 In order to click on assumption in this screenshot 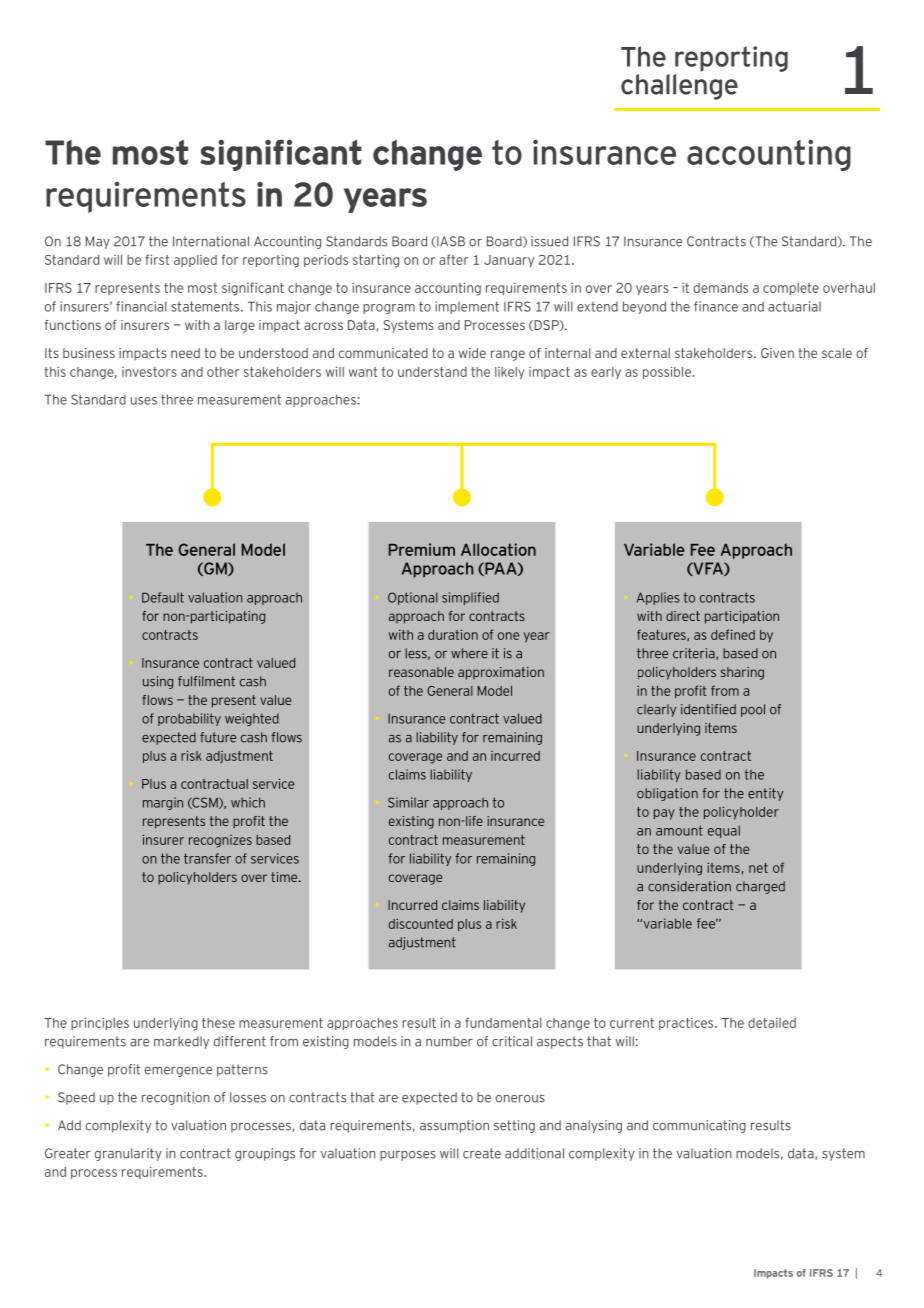, I will do `click(454, 1126)`.
